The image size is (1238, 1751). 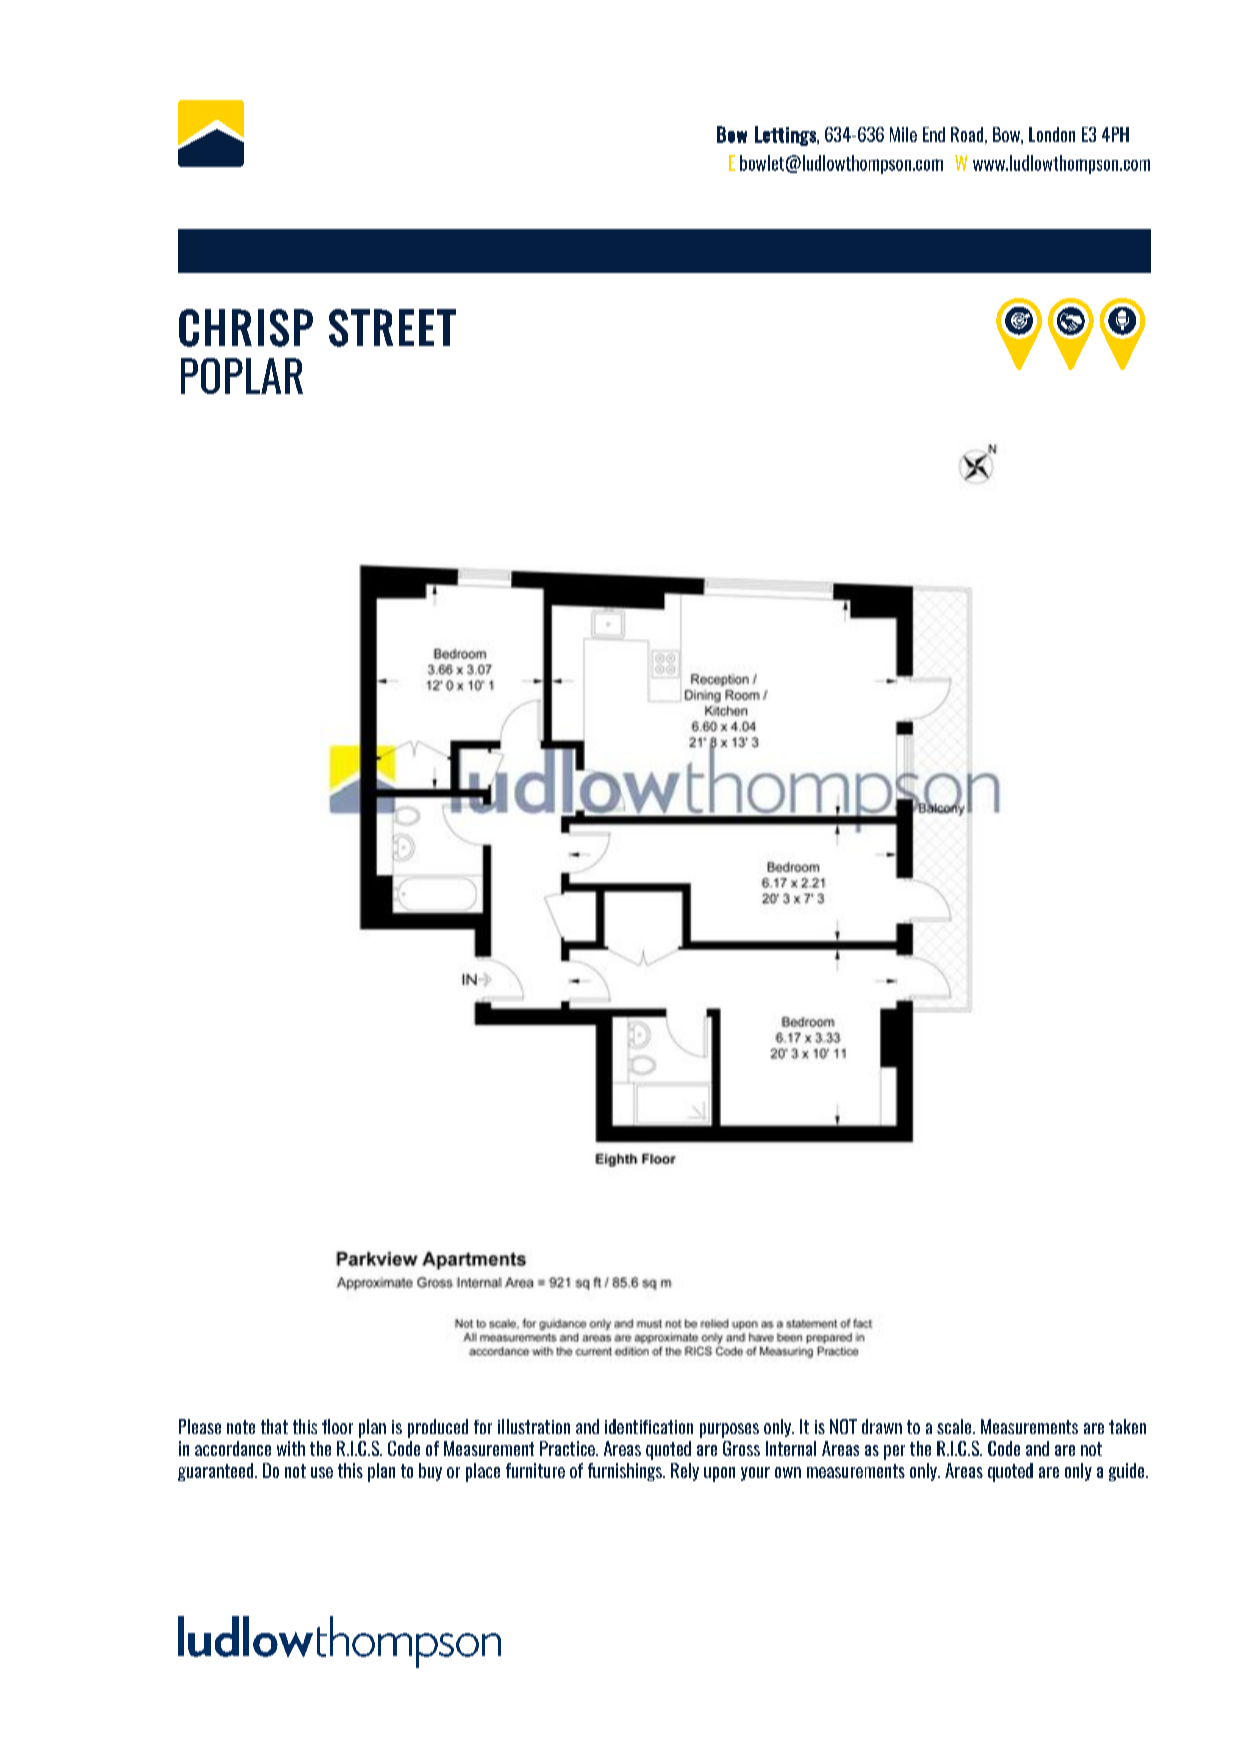 I want to click on Rely, so click(x=685, y=1472).
